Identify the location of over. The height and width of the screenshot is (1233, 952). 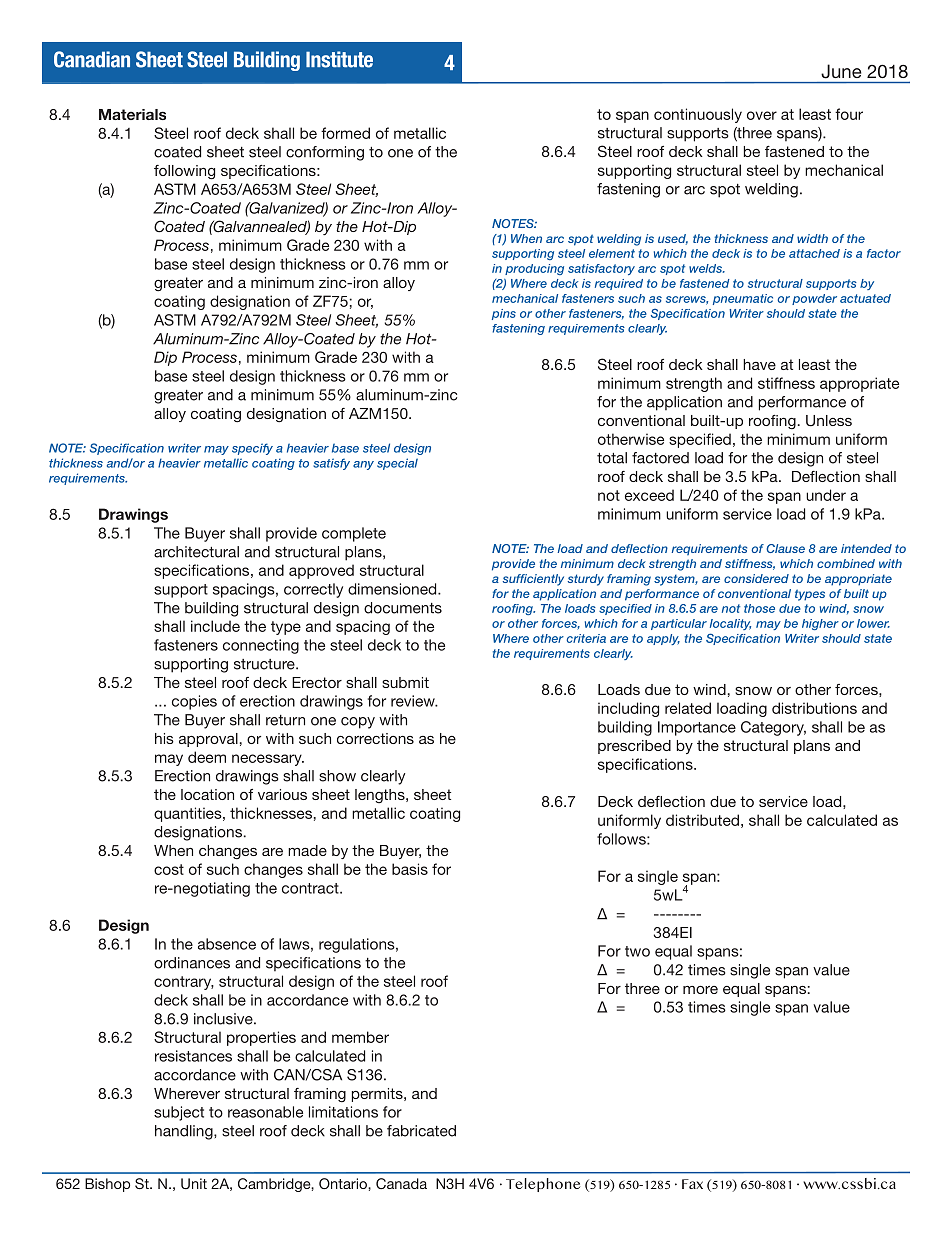
(762, 115).
